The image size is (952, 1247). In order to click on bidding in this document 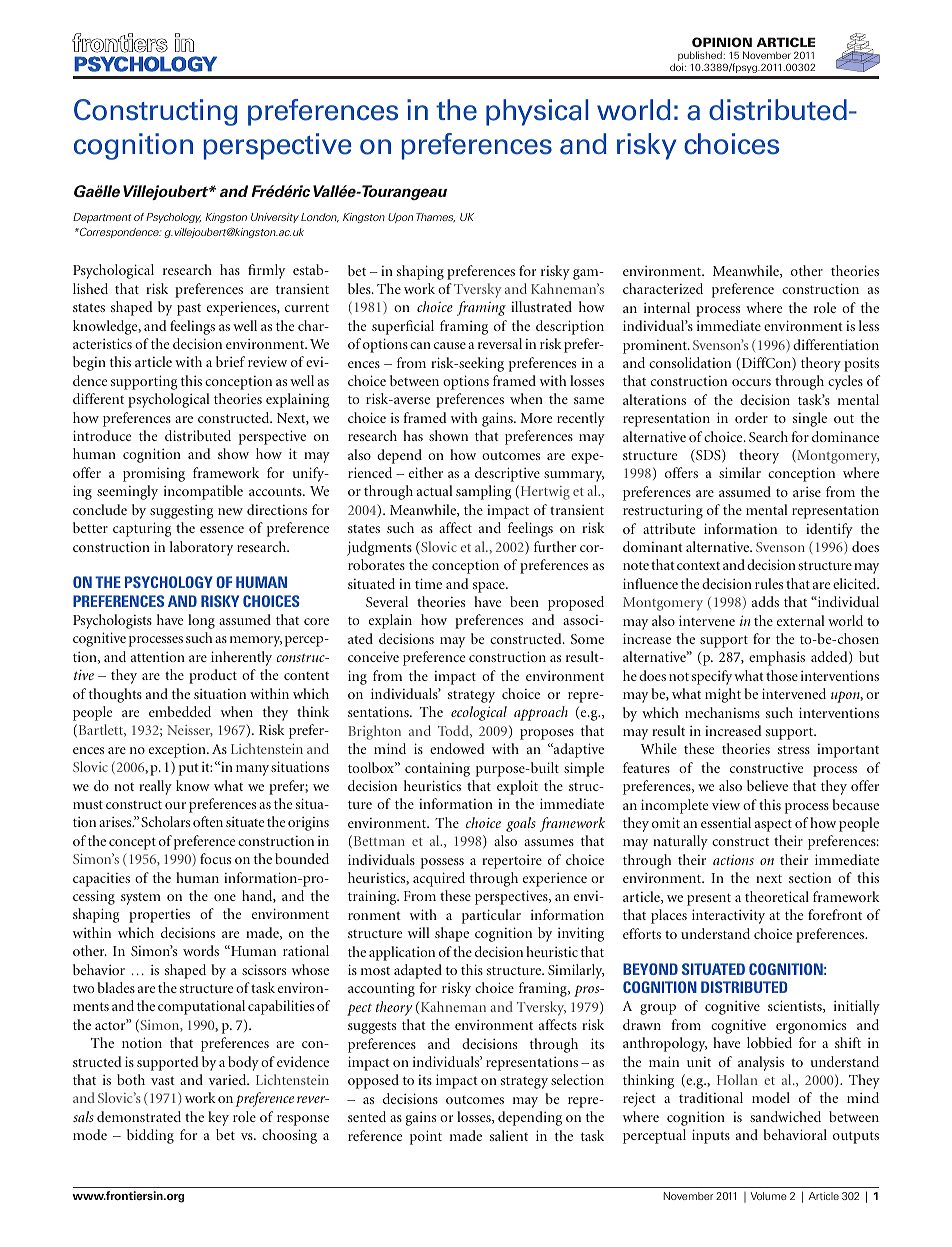, I will do `click(150, 1136)`.
